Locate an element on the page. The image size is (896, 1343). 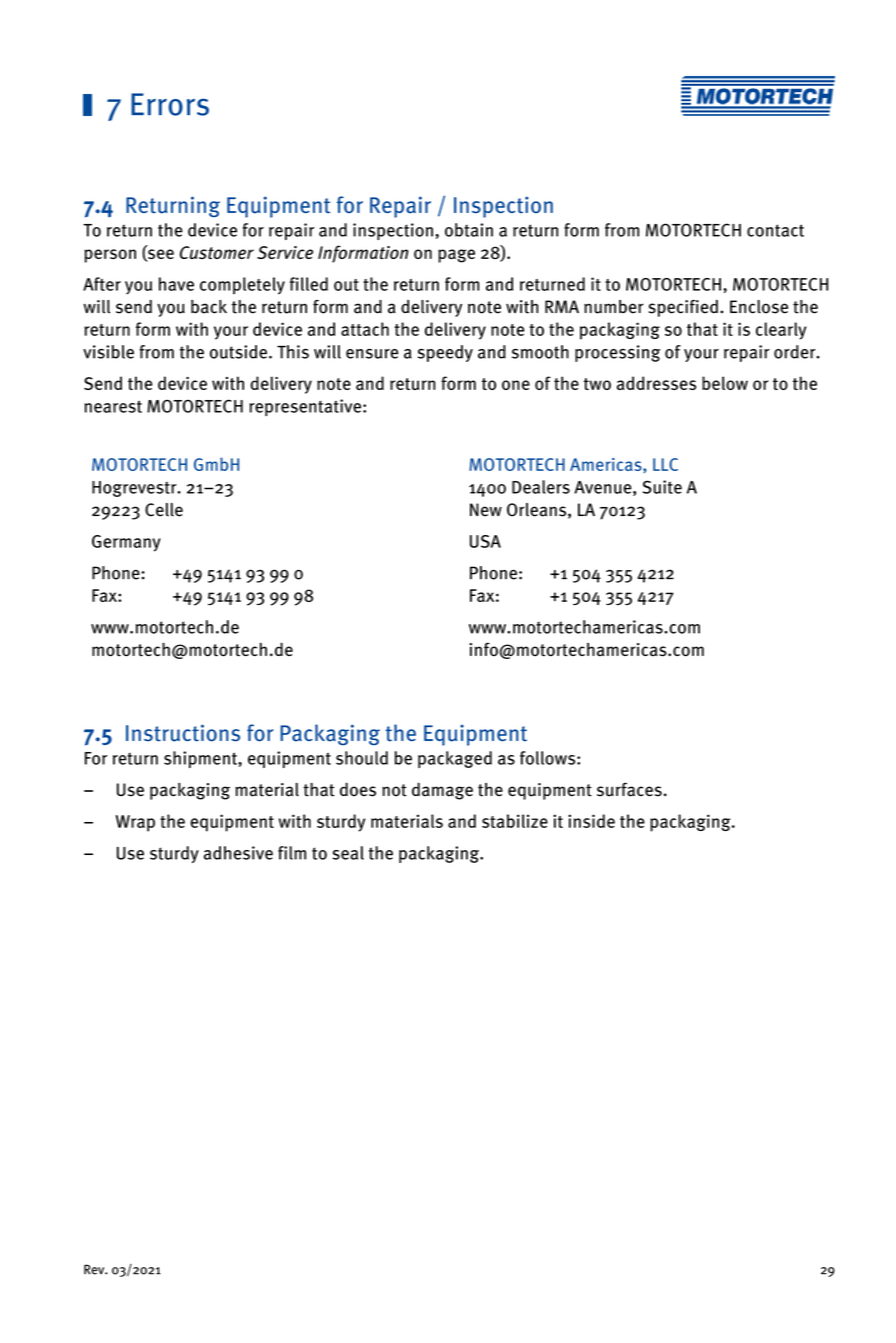
damage is located at coordinates (442, 791).
